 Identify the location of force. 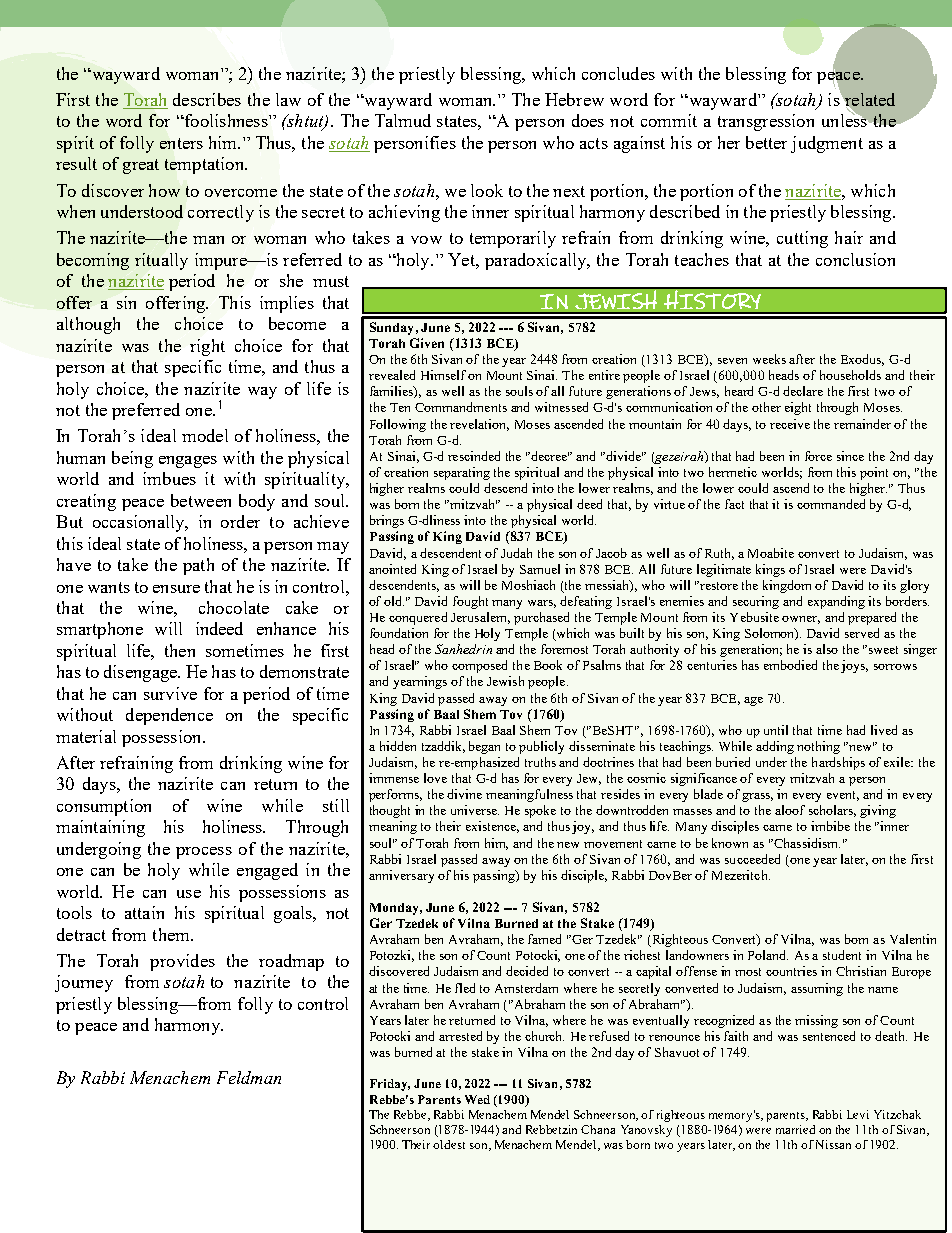
(818, 456).
